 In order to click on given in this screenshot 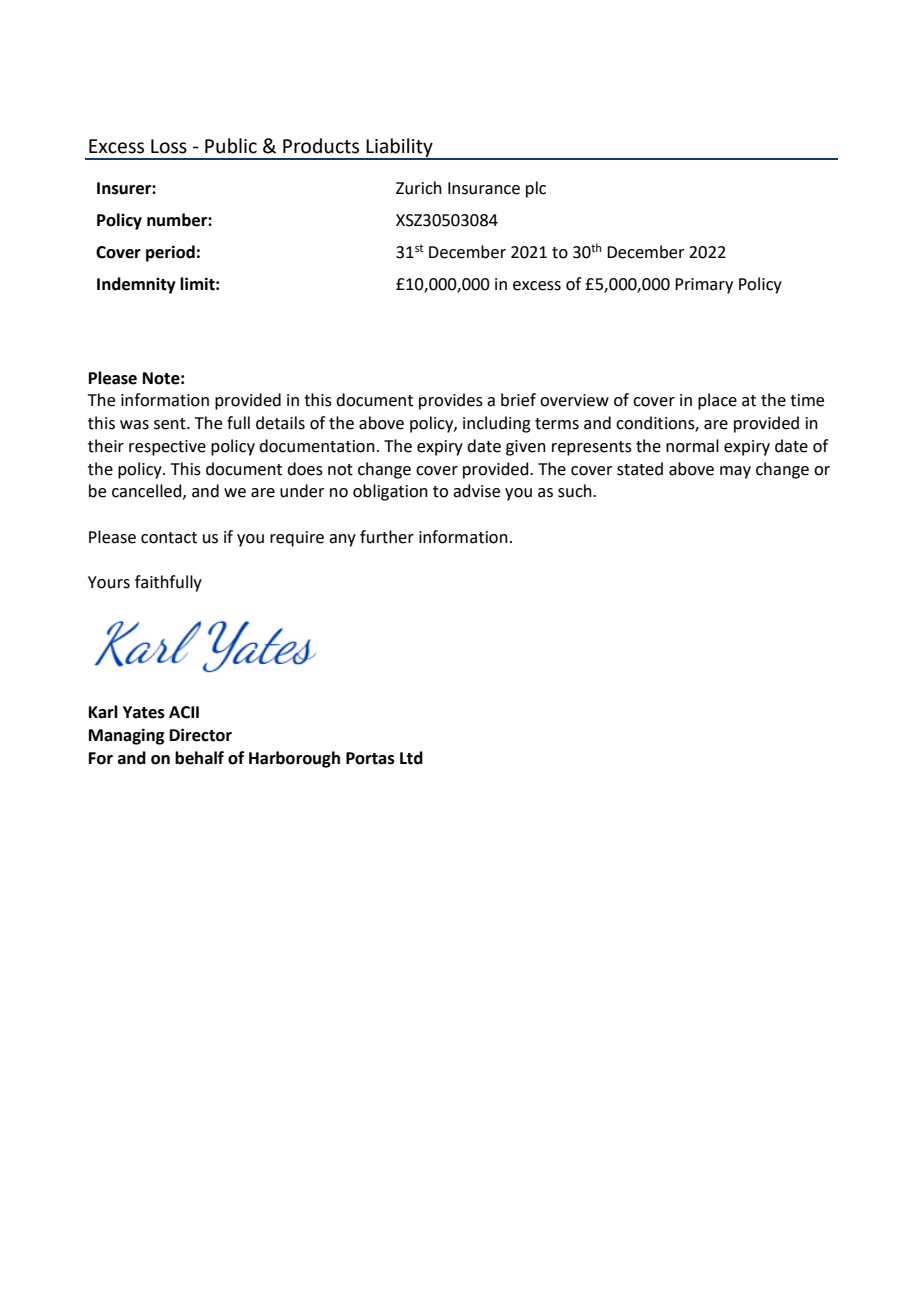, I will do `click(526, 448)`.
